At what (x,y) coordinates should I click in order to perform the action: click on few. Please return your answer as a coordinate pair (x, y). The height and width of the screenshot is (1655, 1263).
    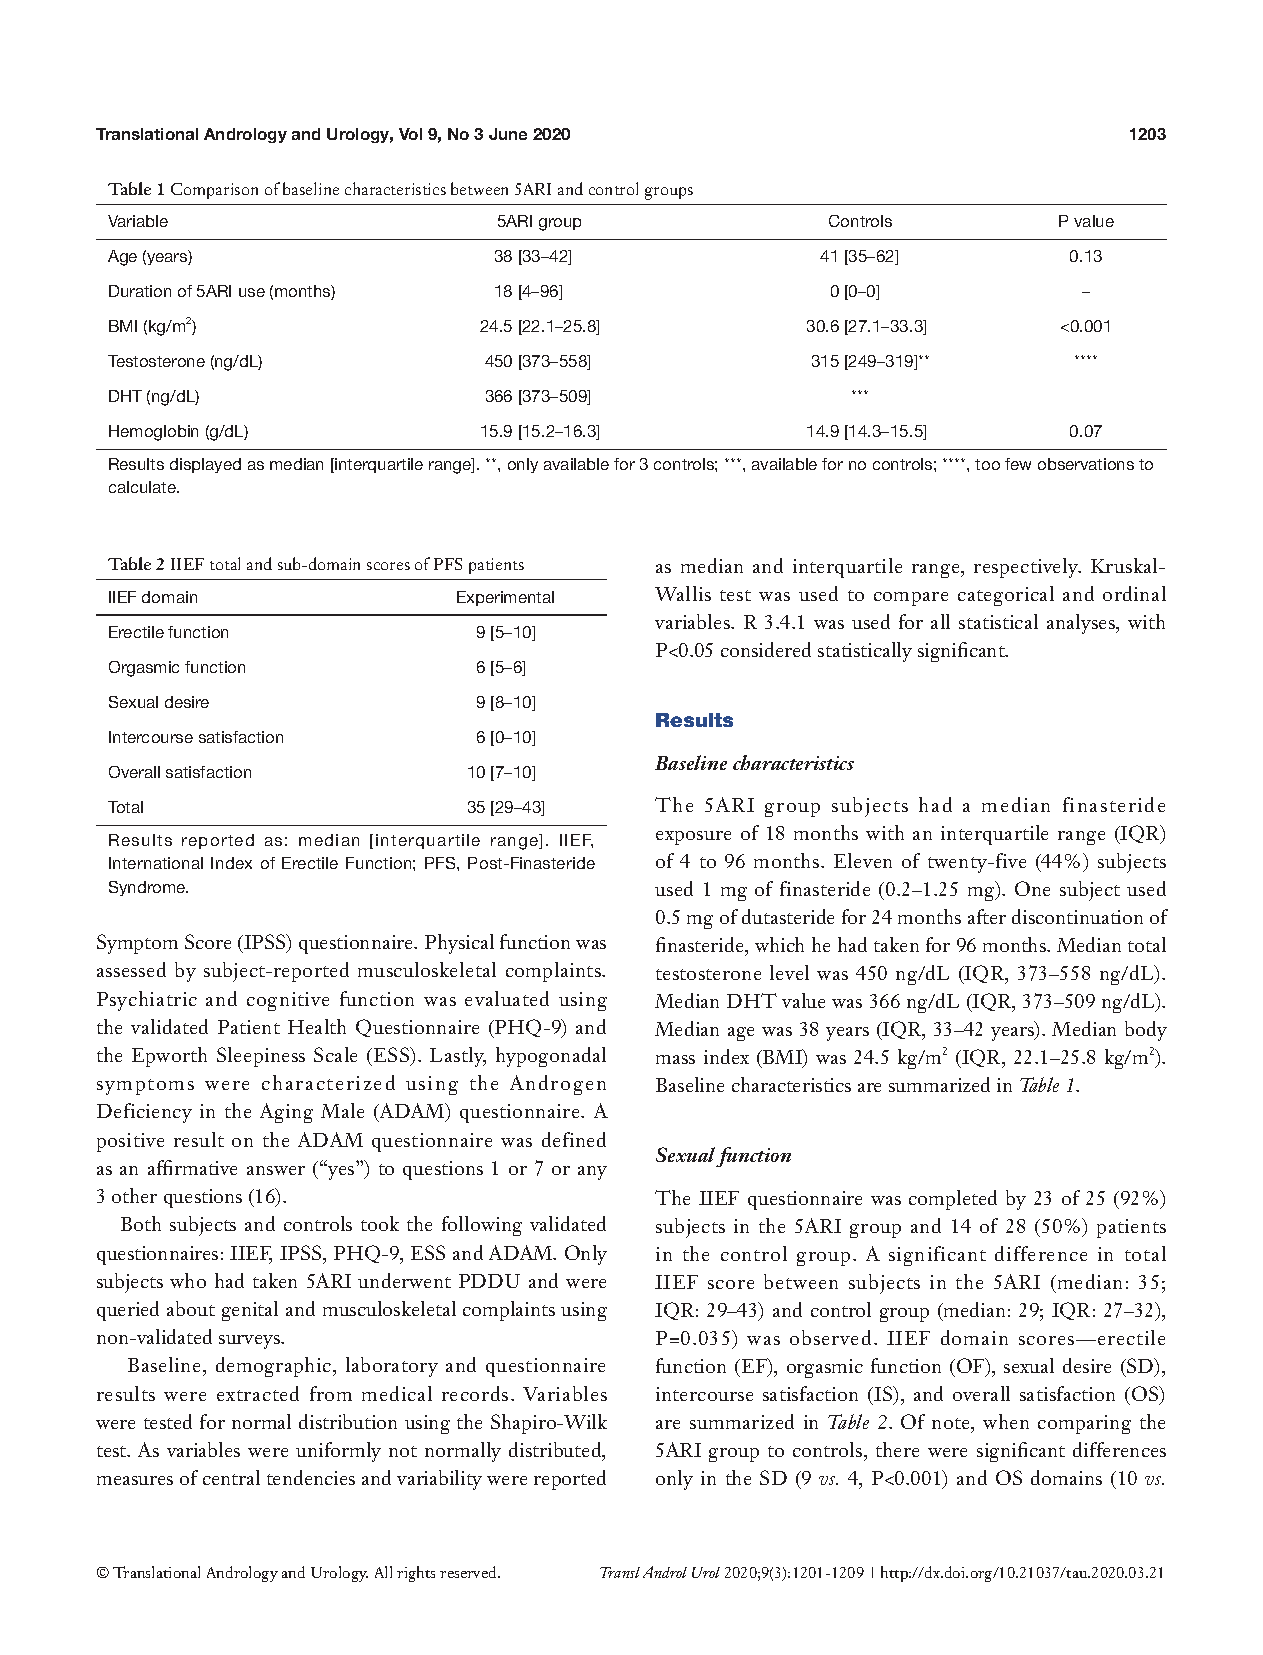
    Looking at the image, I should click on (1018, 464).
